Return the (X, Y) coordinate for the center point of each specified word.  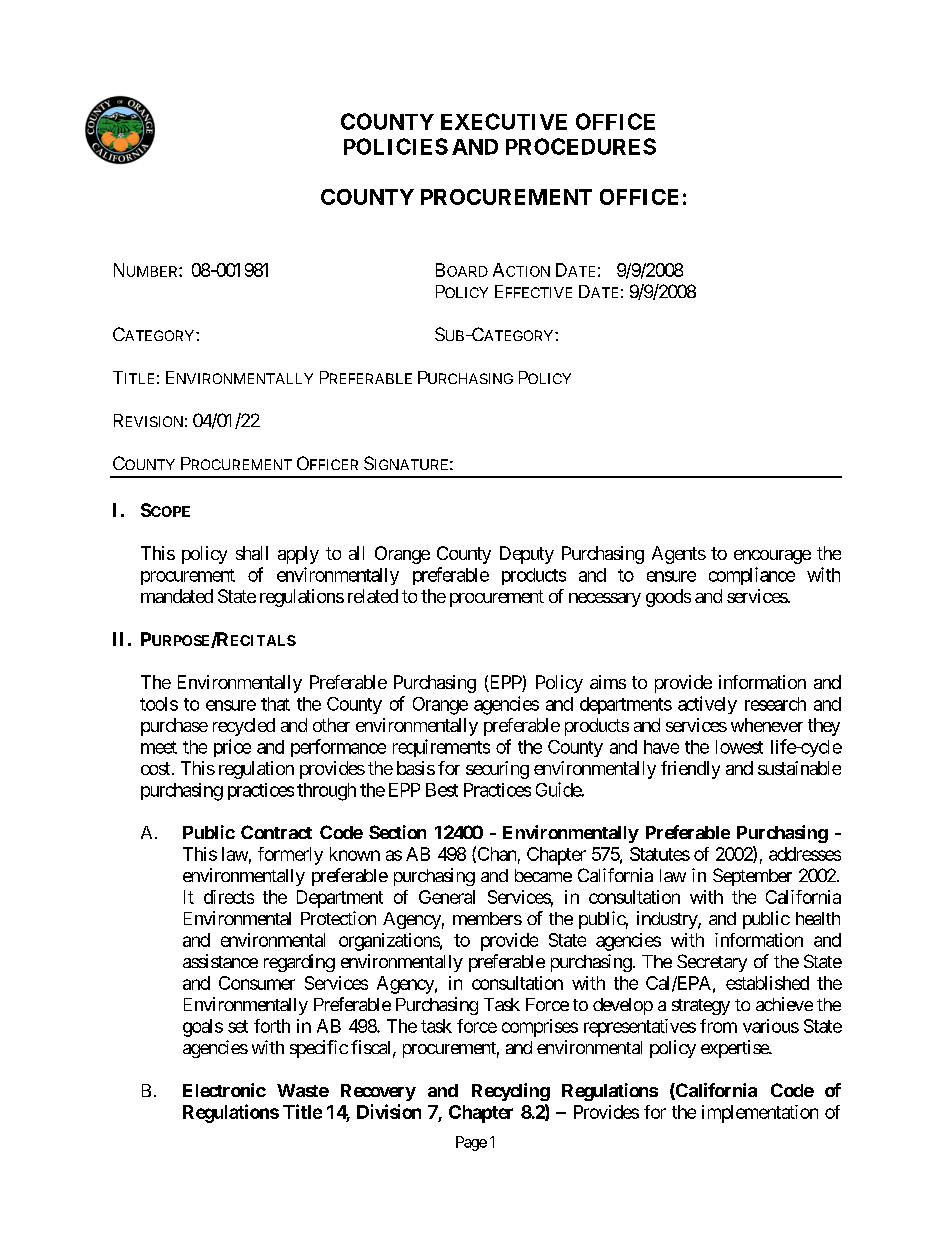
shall (252, 553)
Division (389, 1111)
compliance (752, 576)
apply (298, 555)
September (752, 877)
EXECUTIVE (504, 121)
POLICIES (396, 146)
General (447, 897)
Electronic (224, 1090)
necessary (605, 600)
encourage (772, 557)
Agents (679, 555)
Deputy (527, 555)
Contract (276, 832)
